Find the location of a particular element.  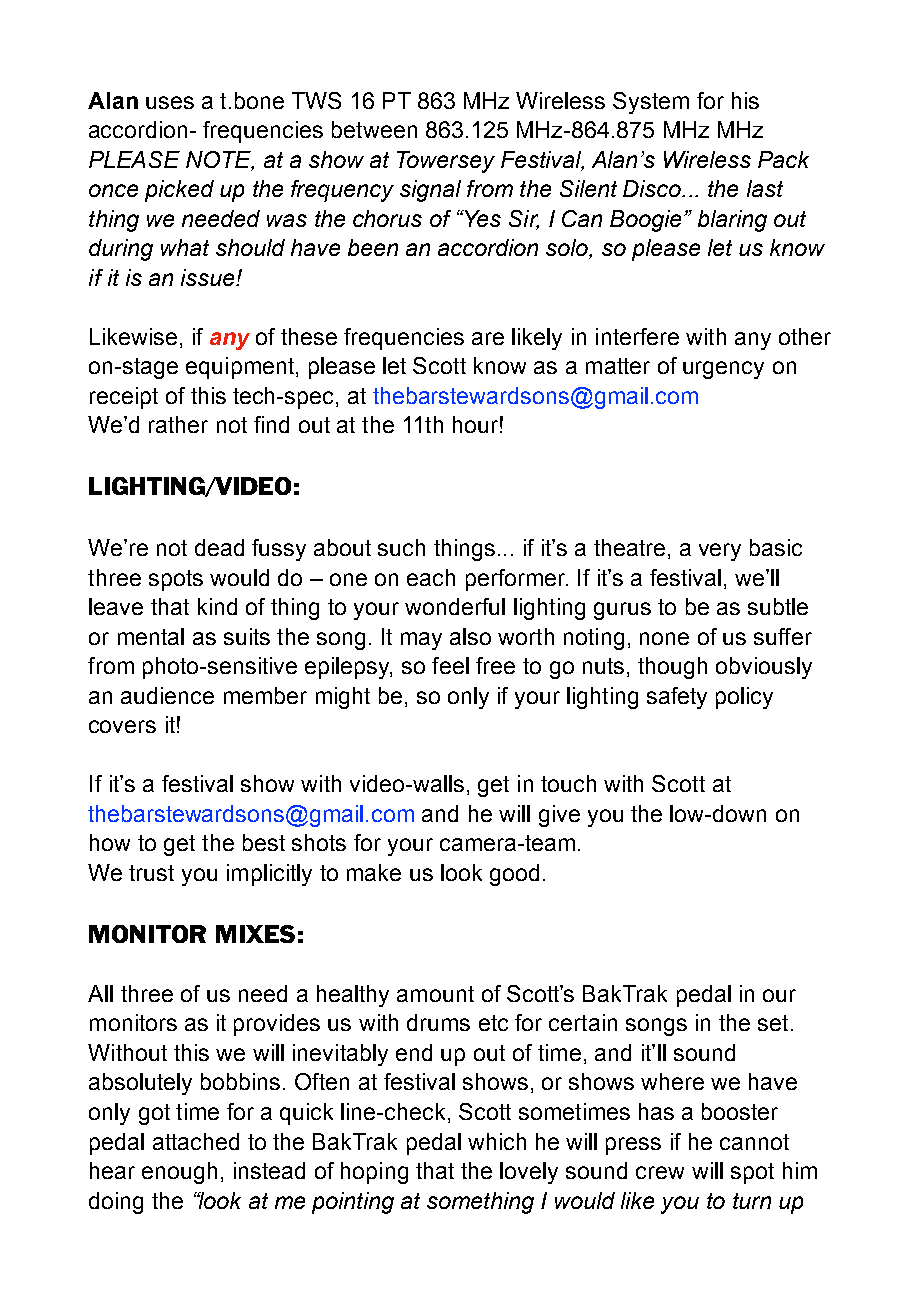

NOTE is located at coordinates (220, 160).
